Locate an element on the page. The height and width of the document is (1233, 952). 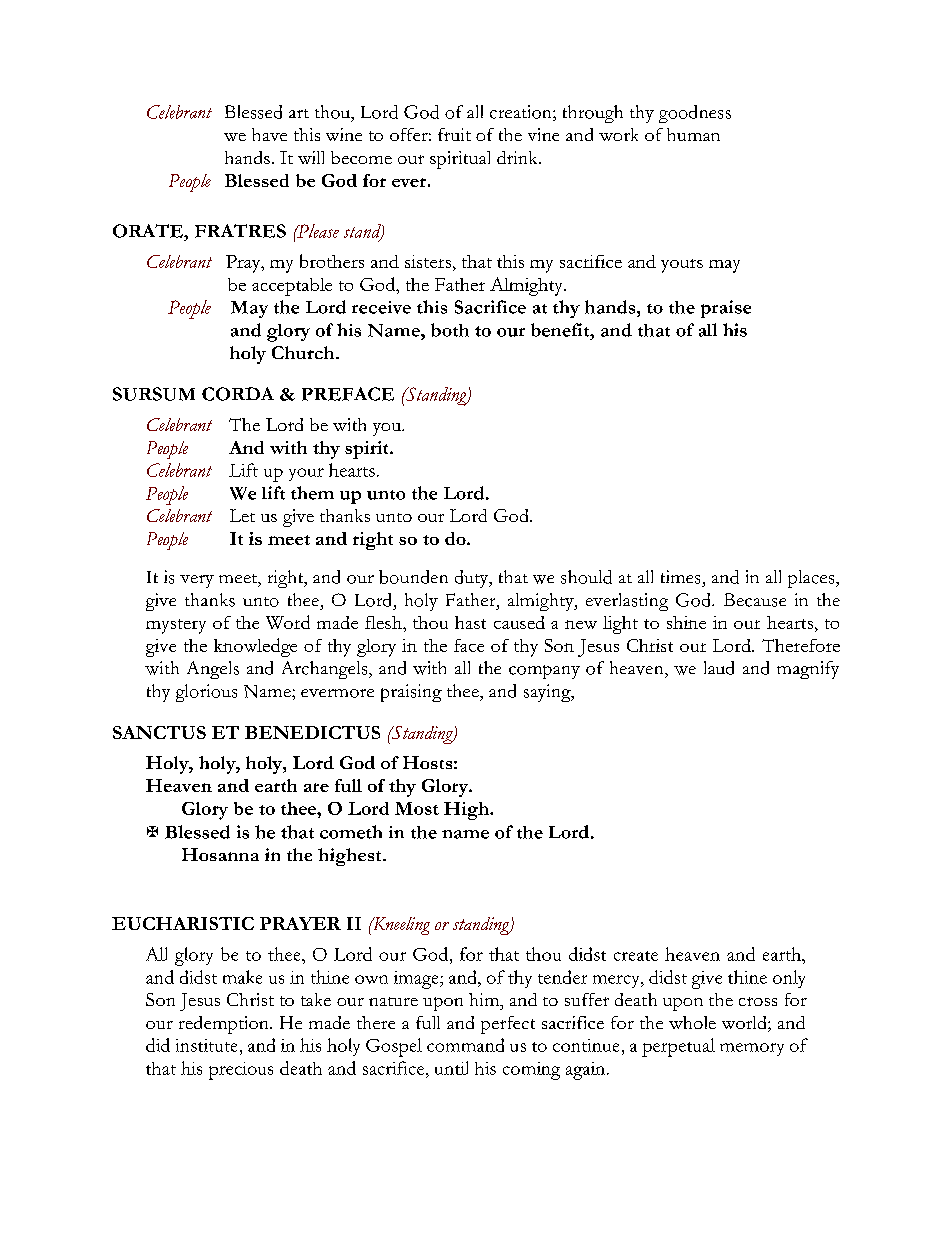
have is located at coordinates (269, 134).
